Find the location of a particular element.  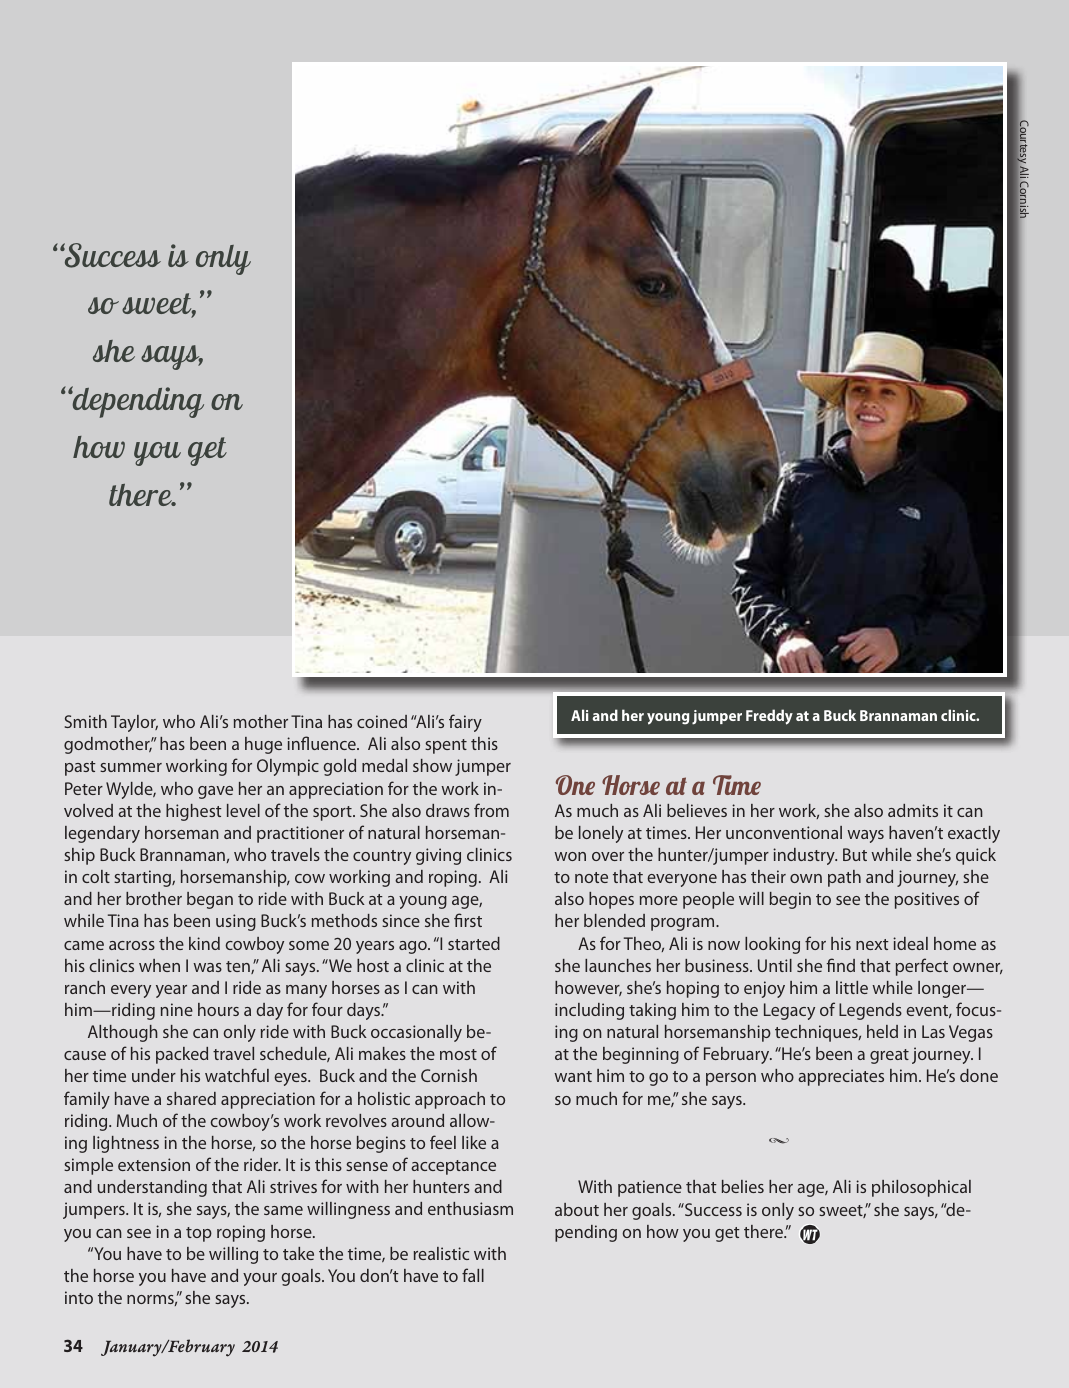

including is located at coordinates (589, 1011).
